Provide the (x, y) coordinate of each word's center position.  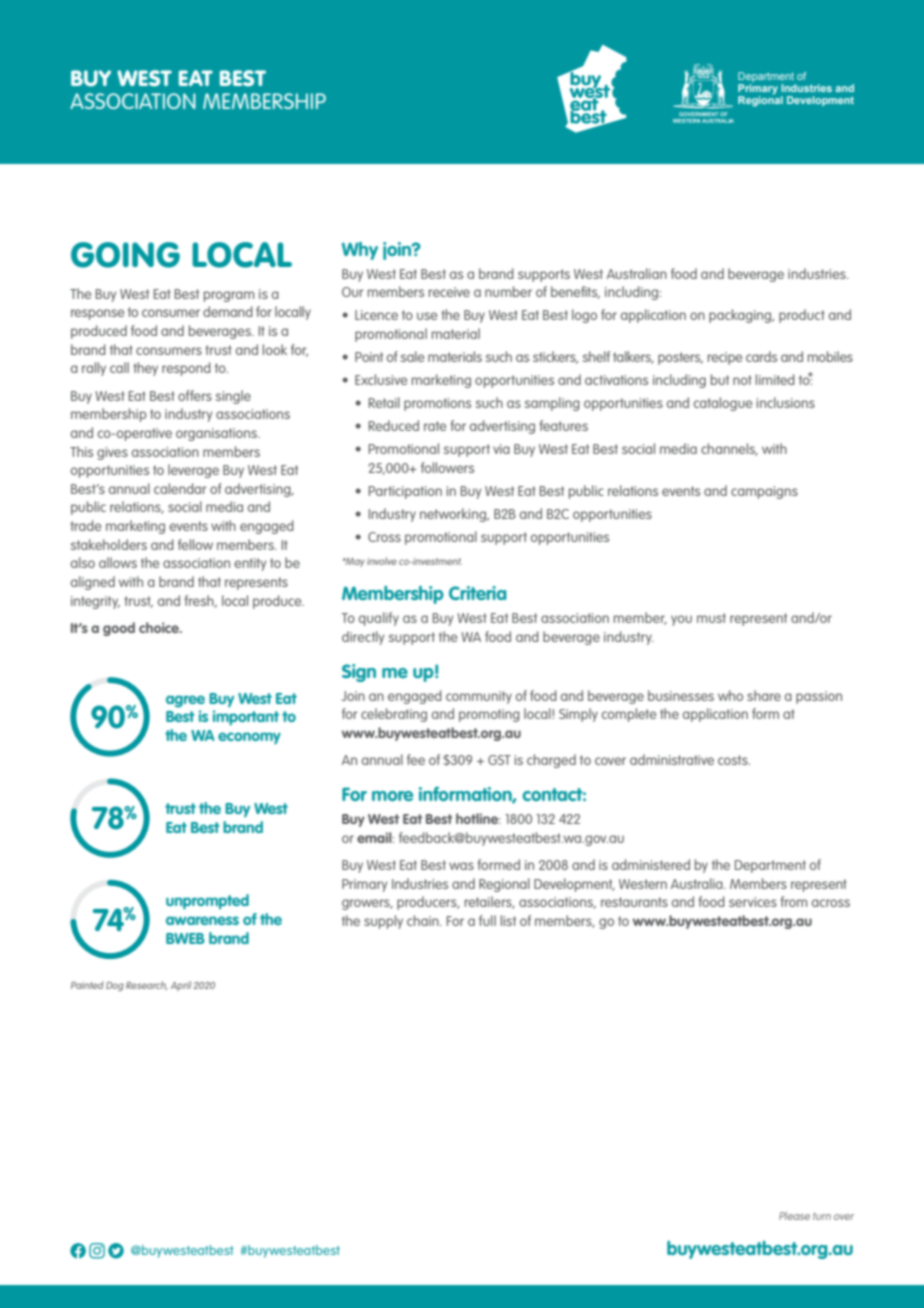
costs (734, 760)
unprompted (207, 902)
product (802, 316)
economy (249, 738)
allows (118, 562)
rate (435, 426)
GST (499, 760)
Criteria (478, 593)
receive (449, 292)
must (711, 618)
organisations (217, 434)
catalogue (723, 404)
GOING (125, 255)
